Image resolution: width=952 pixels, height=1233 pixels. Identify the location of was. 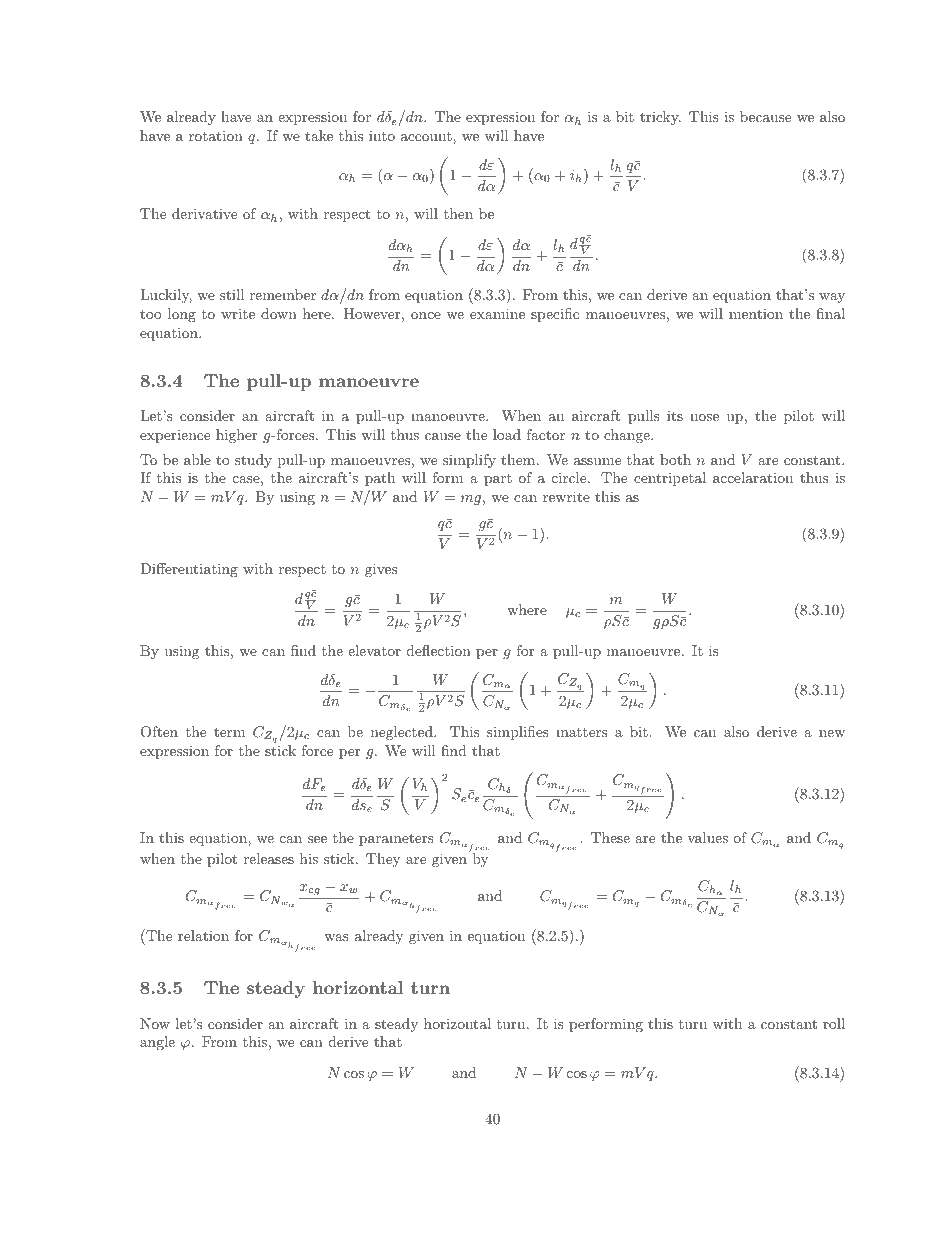
(336, 937).
